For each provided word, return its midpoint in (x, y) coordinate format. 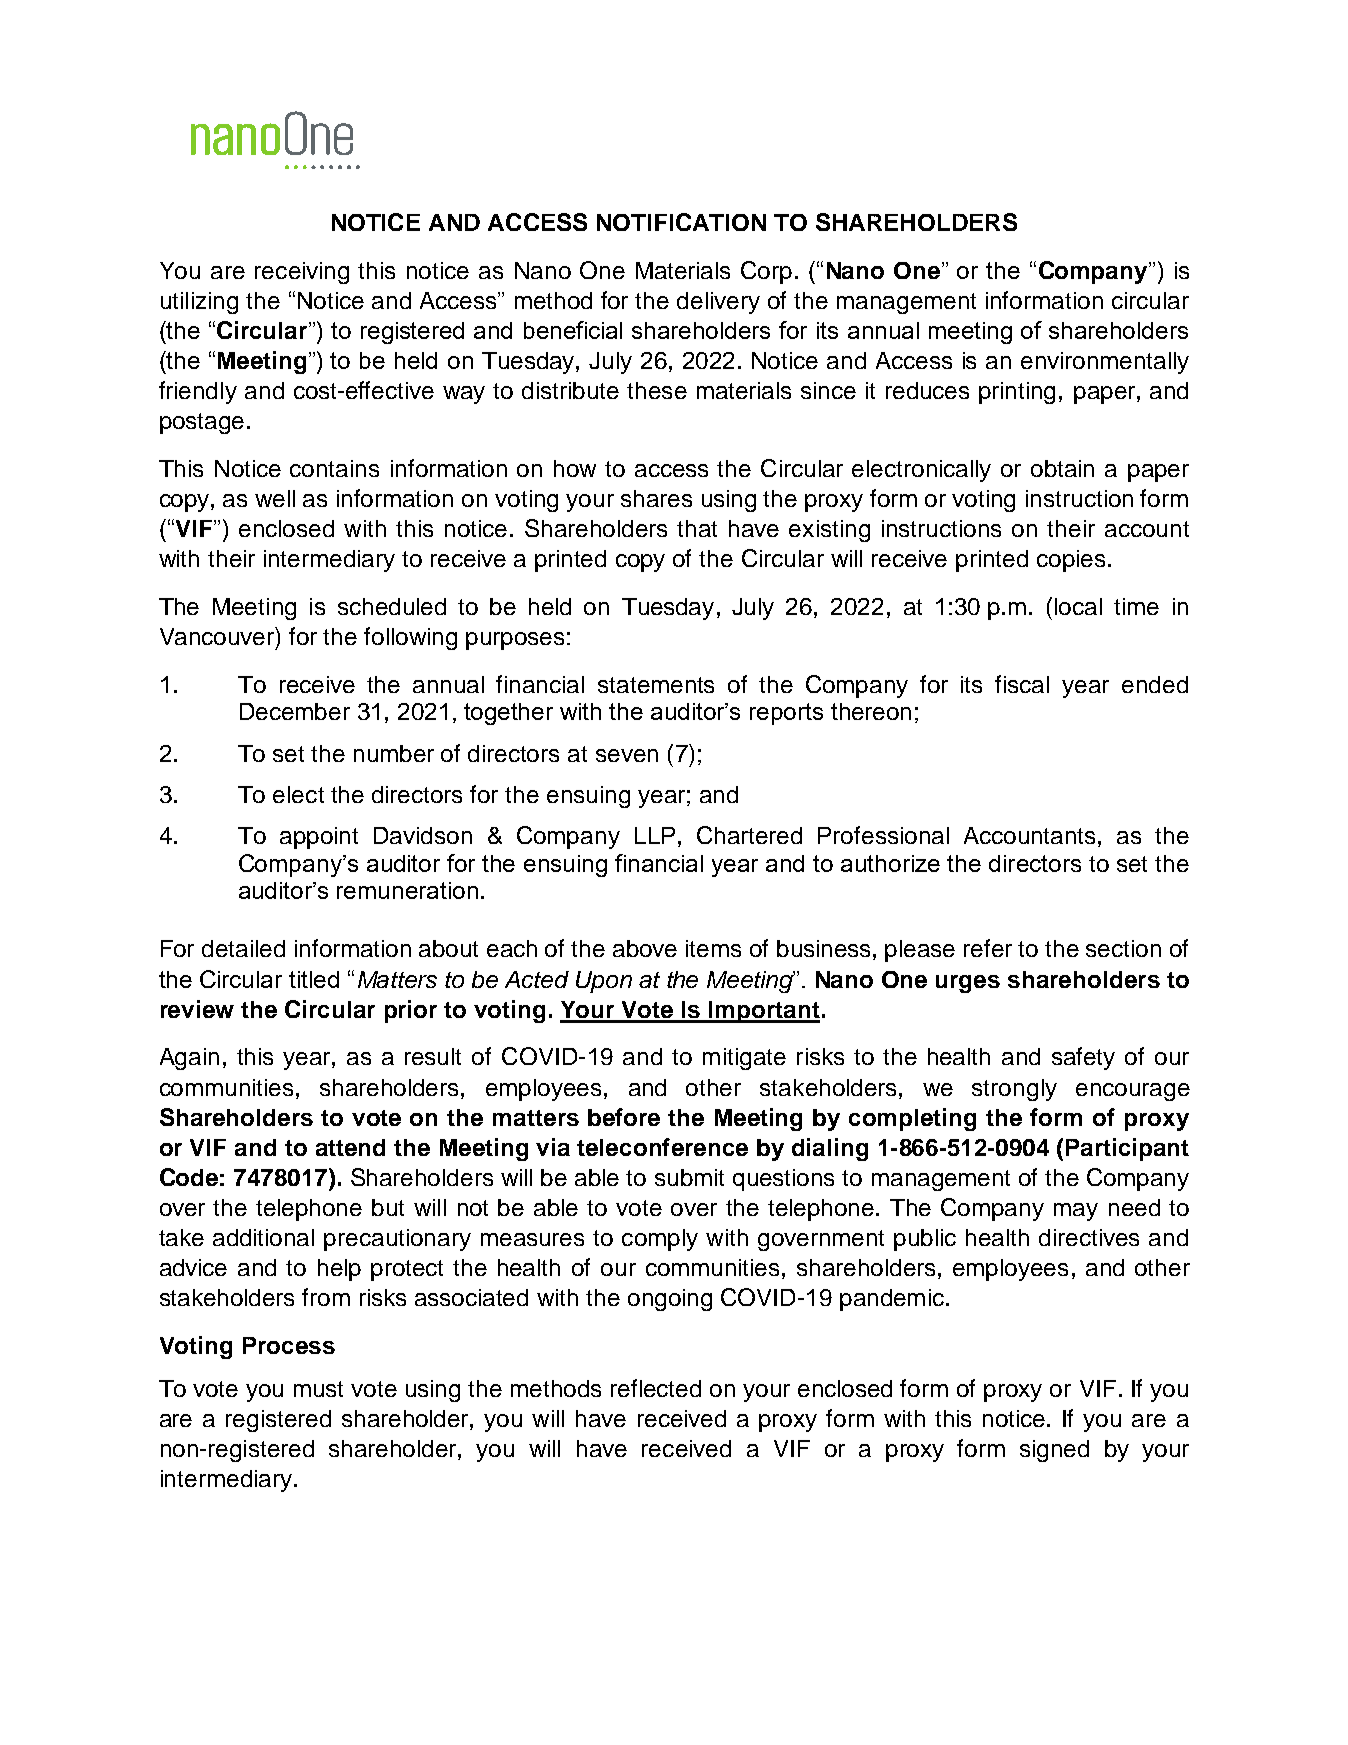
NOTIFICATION (681, 222)
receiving (302, 273)
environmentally (1105, 363)
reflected (656, 1388)
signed (1054, 1451)
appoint (319, 838)
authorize (890, 863)
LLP (655, 835)
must (318, 1389)
